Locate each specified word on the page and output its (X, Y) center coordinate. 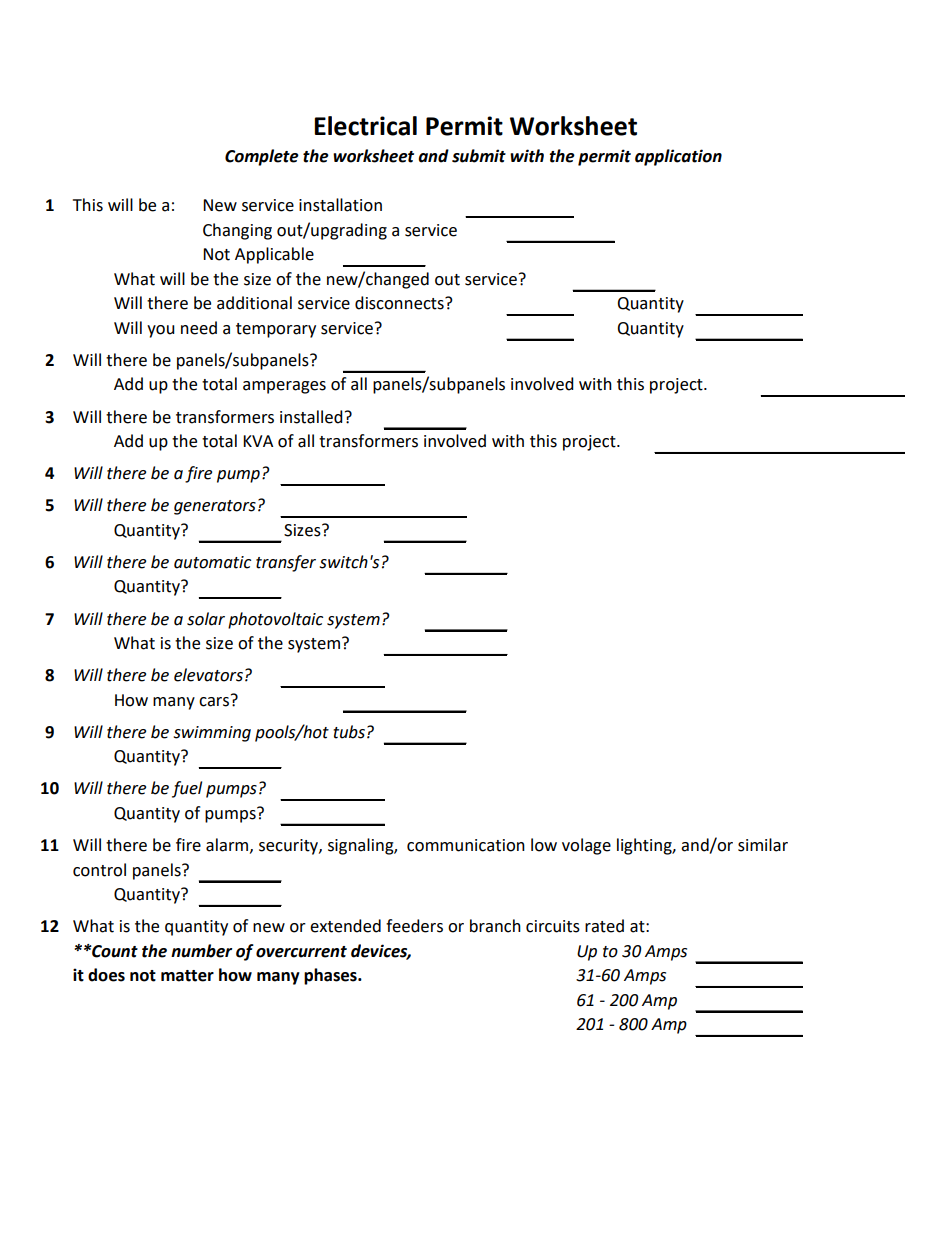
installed (311, 417)
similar (763, 845)
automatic (212, 562)
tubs (349, 732)
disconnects (400, 303)
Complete (262, 157)
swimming (212, 734)
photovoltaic (275, 620)
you (161, 331)
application (678, 157)
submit (479, 156)
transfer (286, 563)
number (201, 951)
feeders (414, 926)
